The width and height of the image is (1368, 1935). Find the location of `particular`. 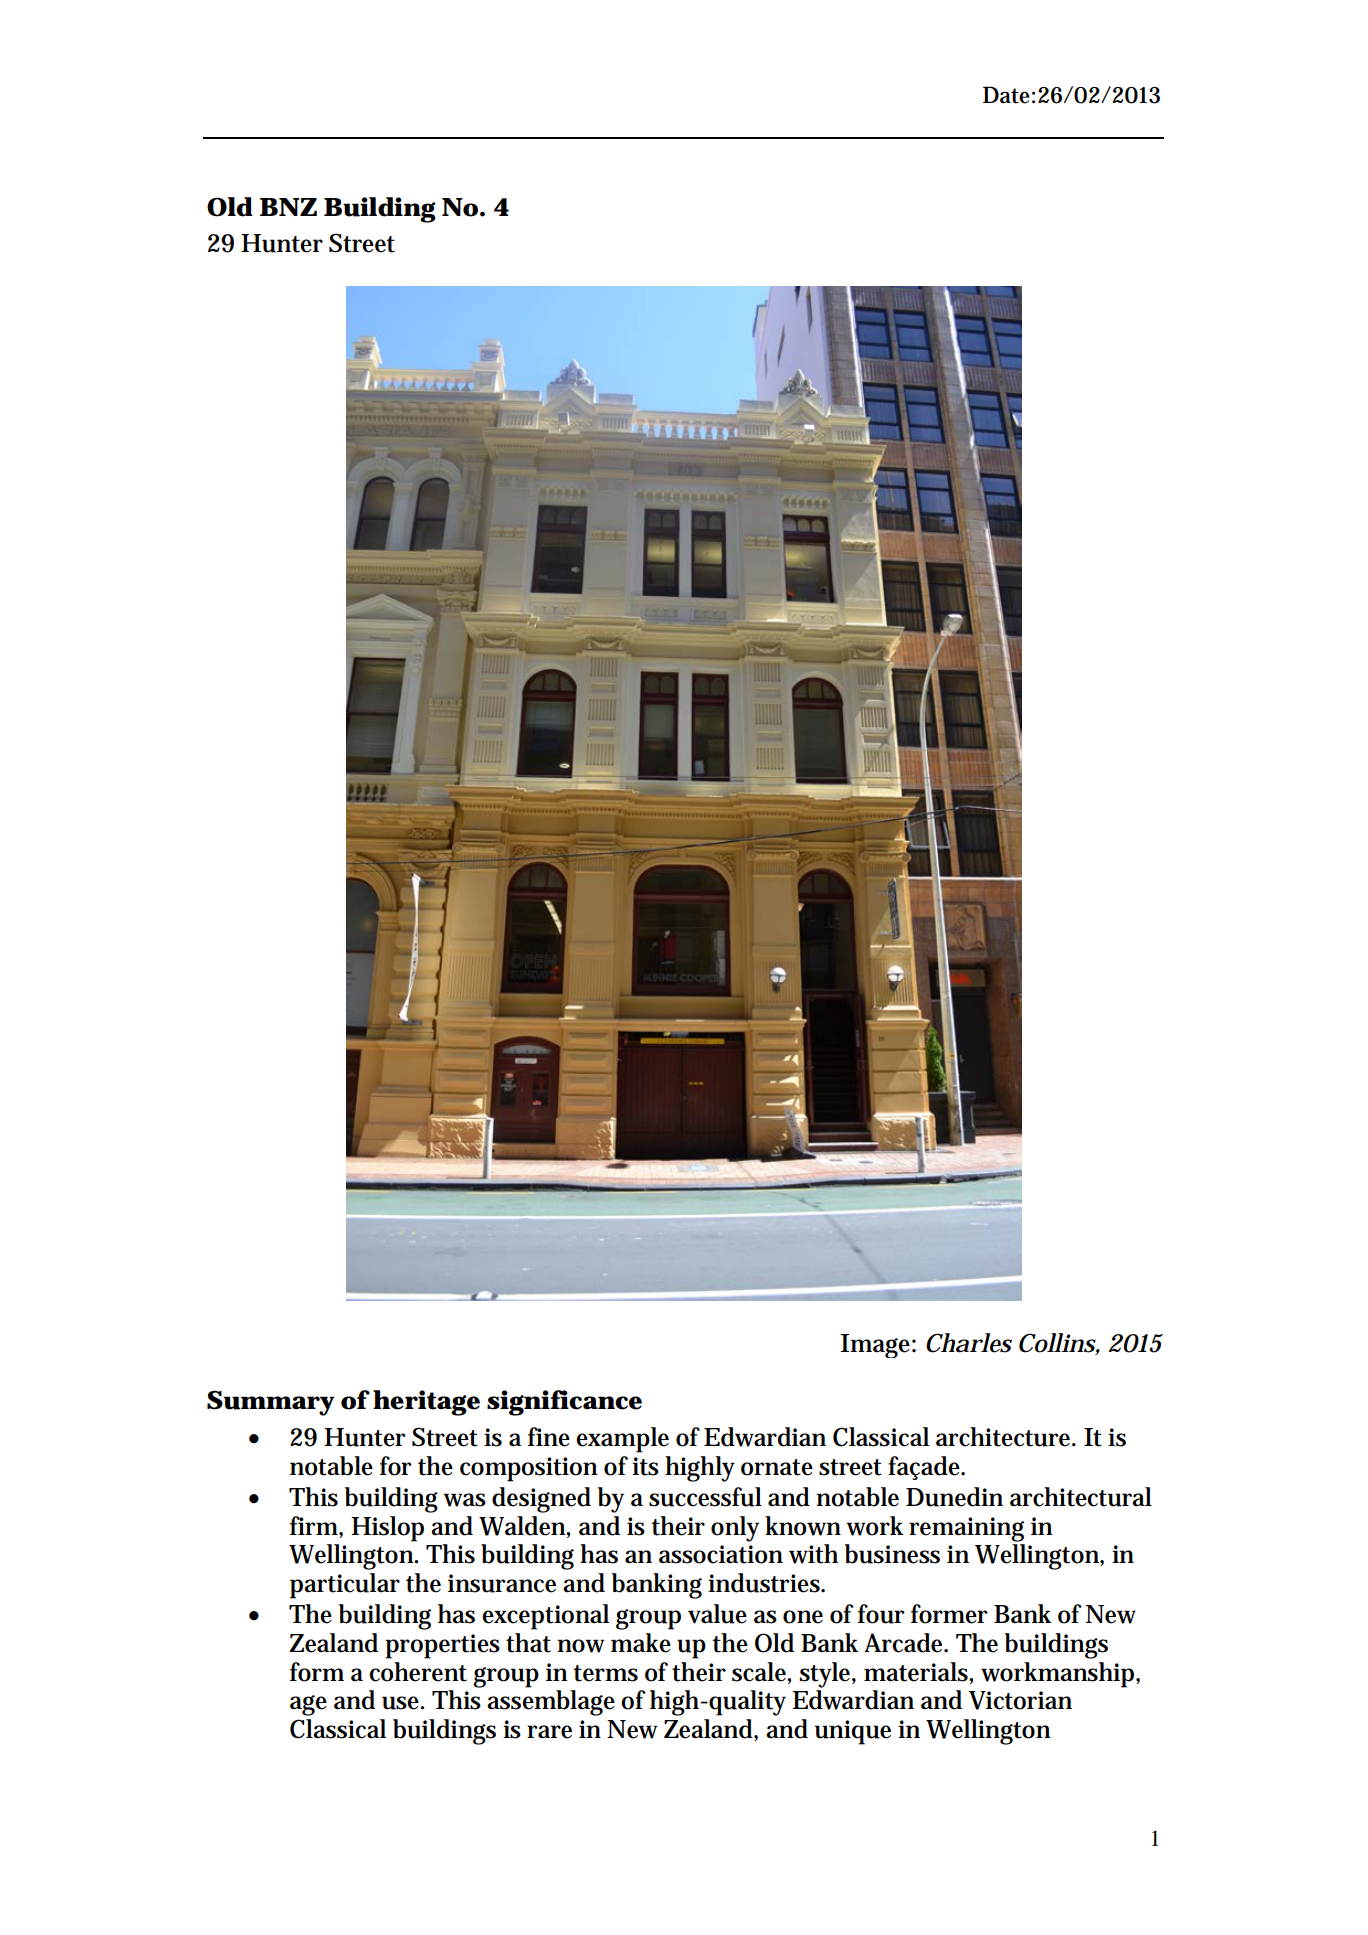

particular is located at coordinates (345, 1586).
